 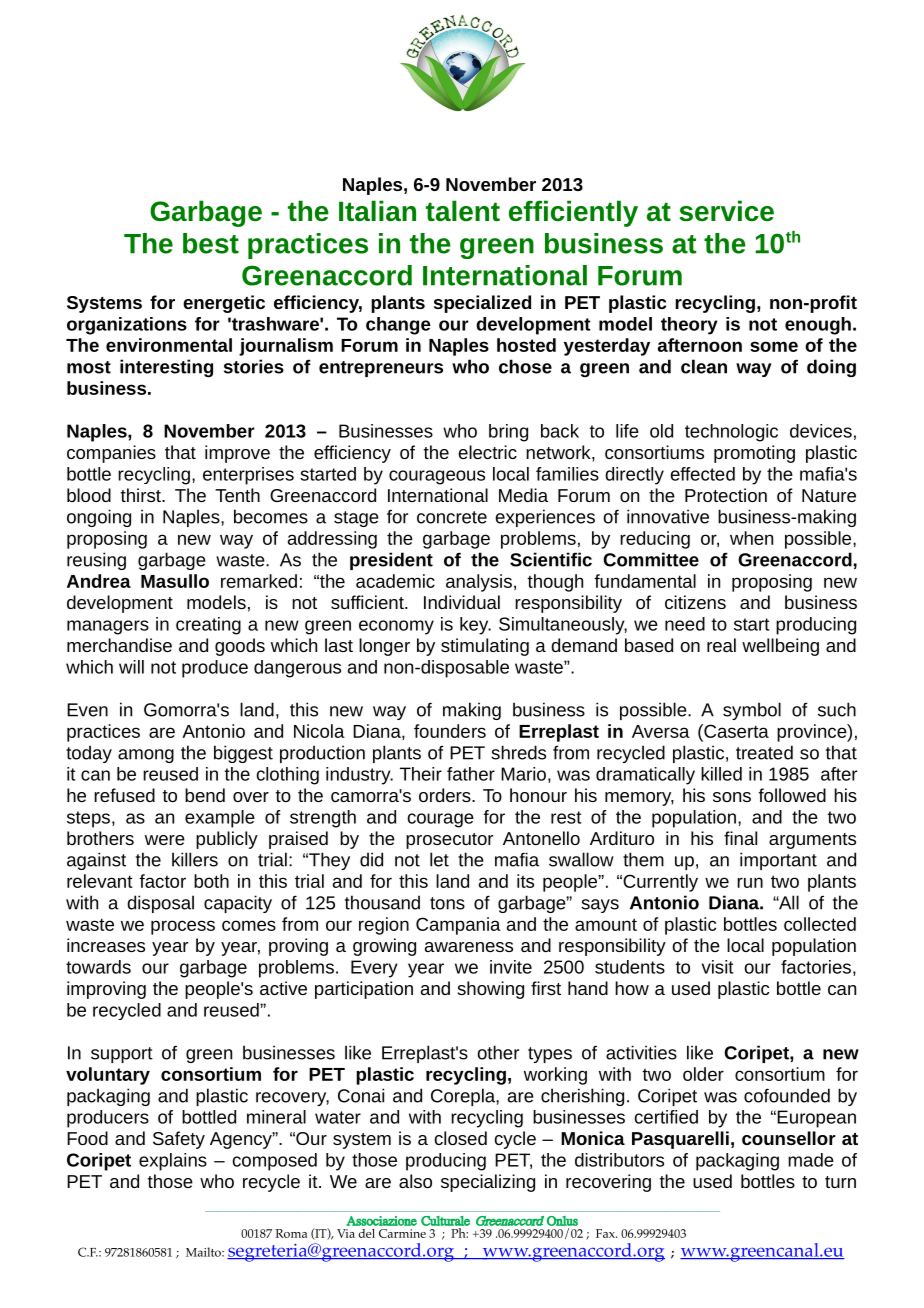 What do you see at coordinates (491, 990) in the screenshot?
I see `showing` at bounding box center [491, 990].
